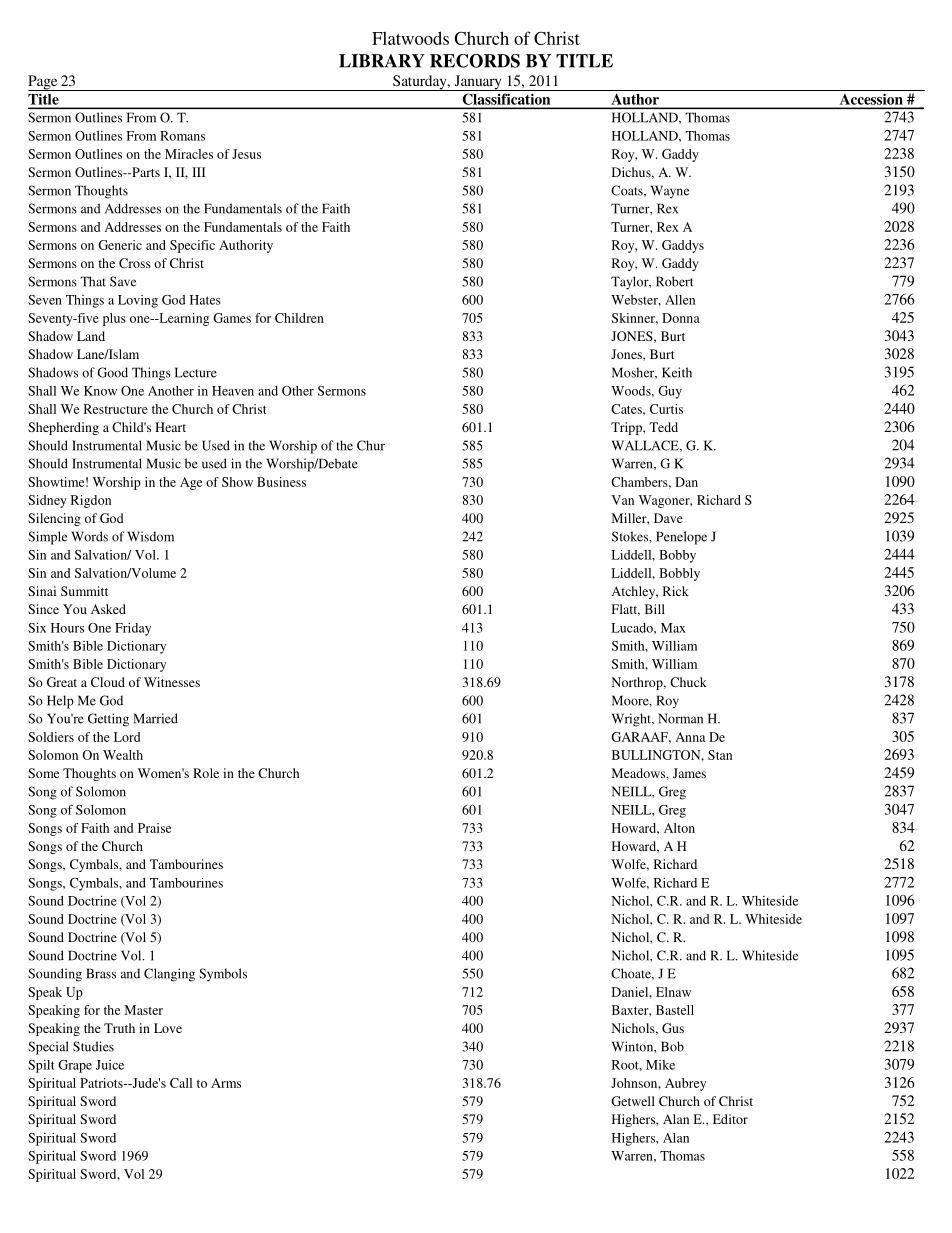 This screenshot has width=952, height=1233. What do you see at coordinates (670, 192) in the screenshot?
I see `Wayne` at bounding box center [670, 192].
